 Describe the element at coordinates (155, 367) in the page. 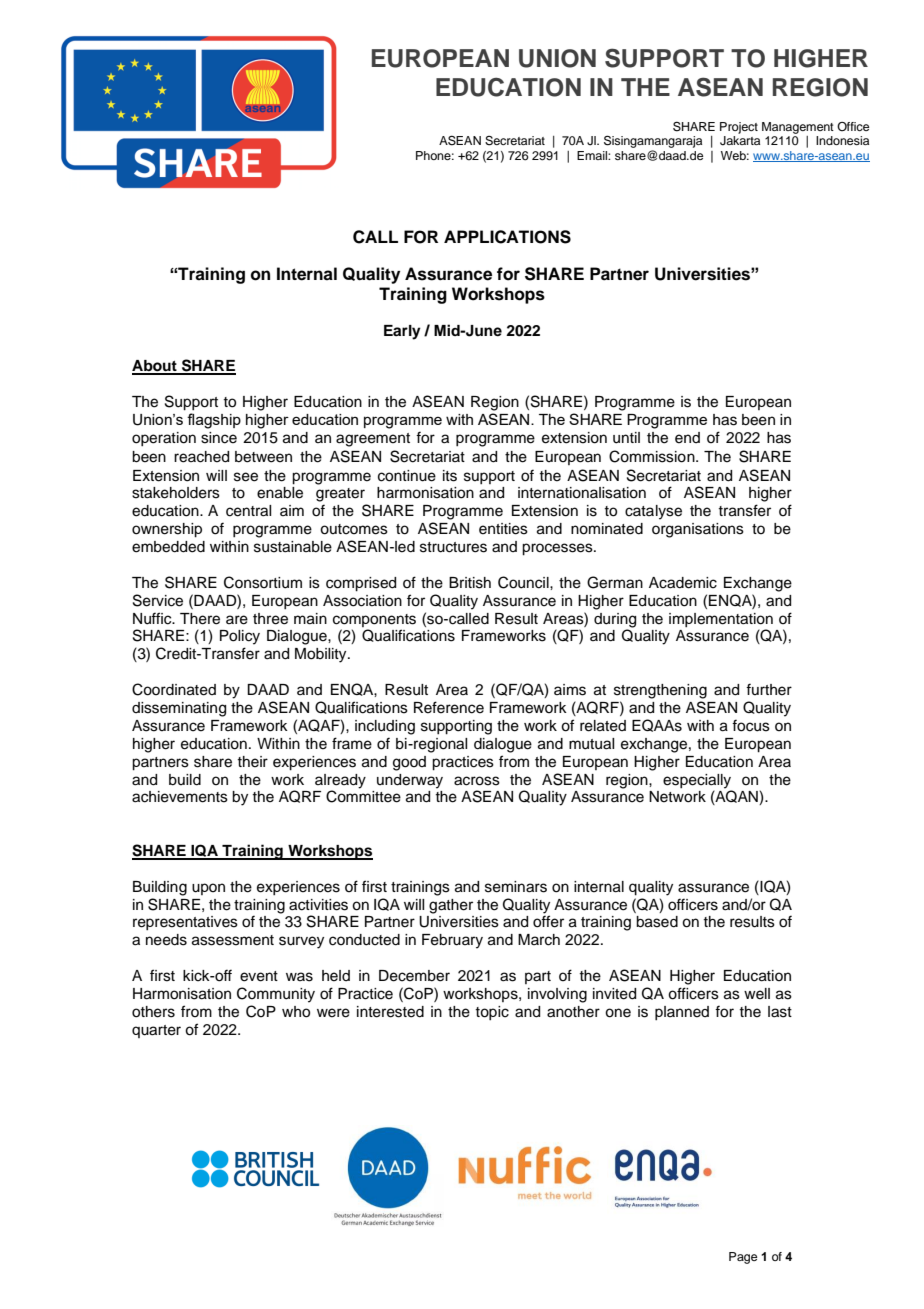

I see `About` at that location.
